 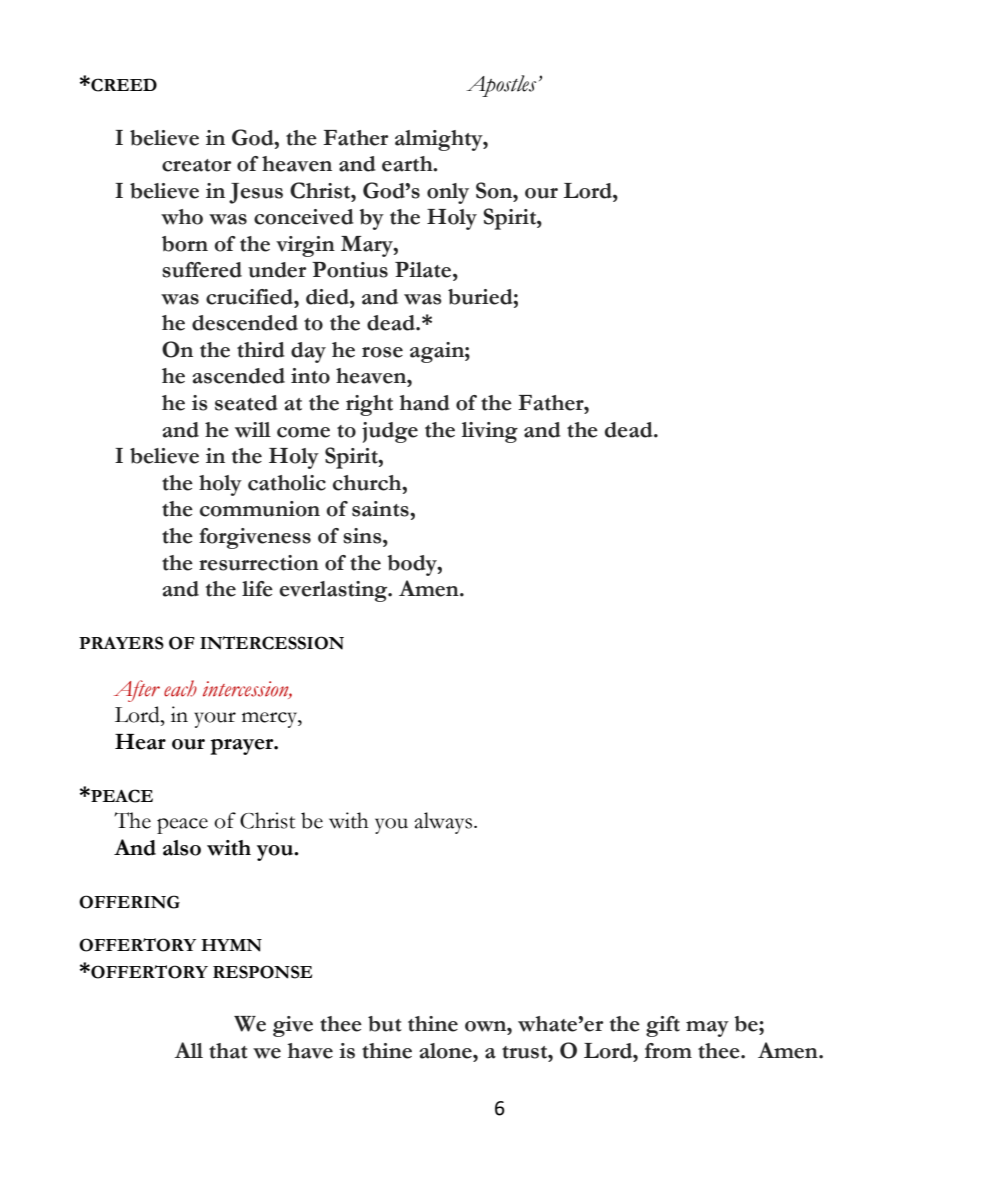 I want to click on hand, so click(x=425, y=403).
